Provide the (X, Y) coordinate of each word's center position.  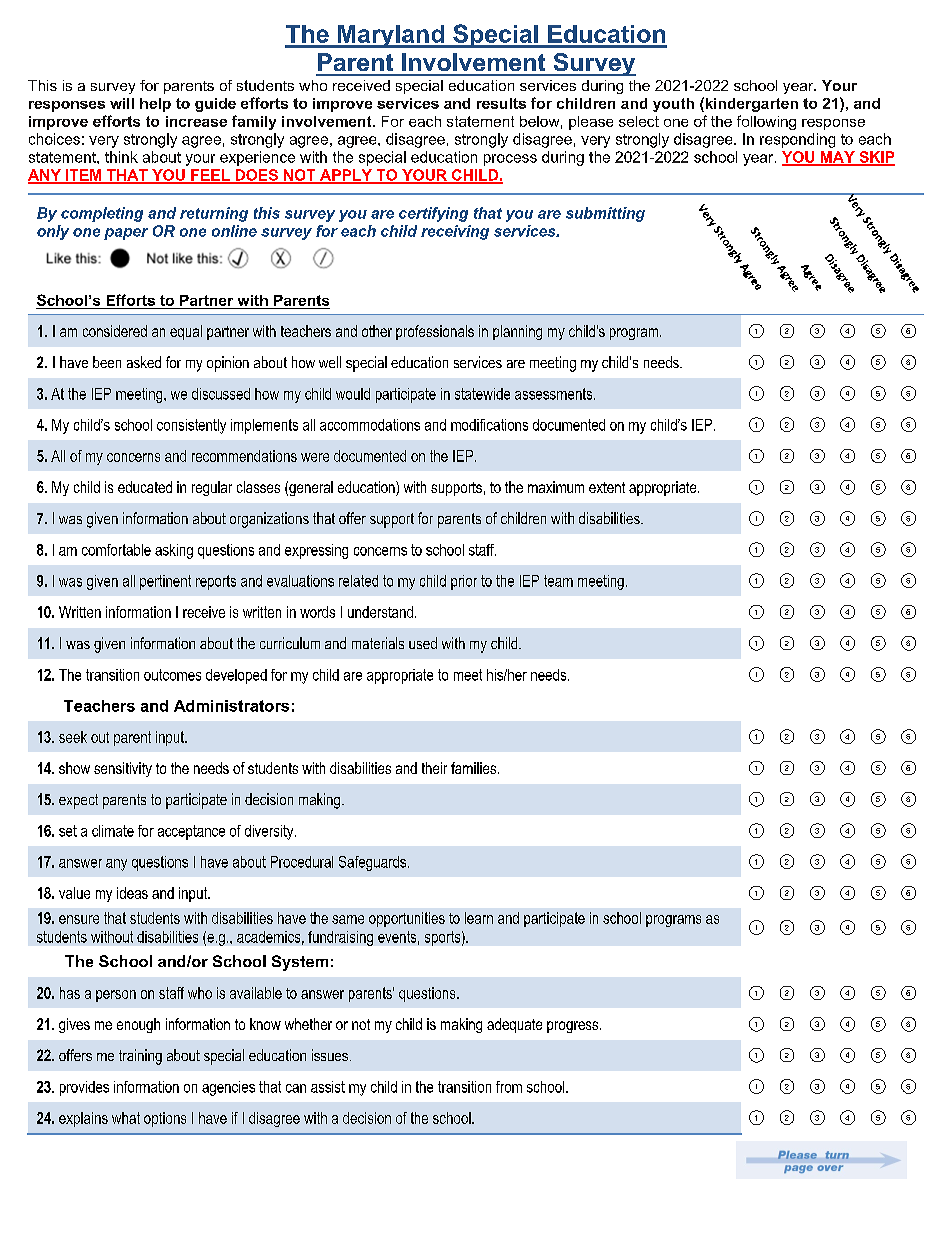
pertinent (165, 582)
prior (464, 582)
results (501, 103)
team (558, 581)
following (766, 122)
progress (574, 1027)
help (155, 105)
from (509, 1087)
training (140, 1057)
